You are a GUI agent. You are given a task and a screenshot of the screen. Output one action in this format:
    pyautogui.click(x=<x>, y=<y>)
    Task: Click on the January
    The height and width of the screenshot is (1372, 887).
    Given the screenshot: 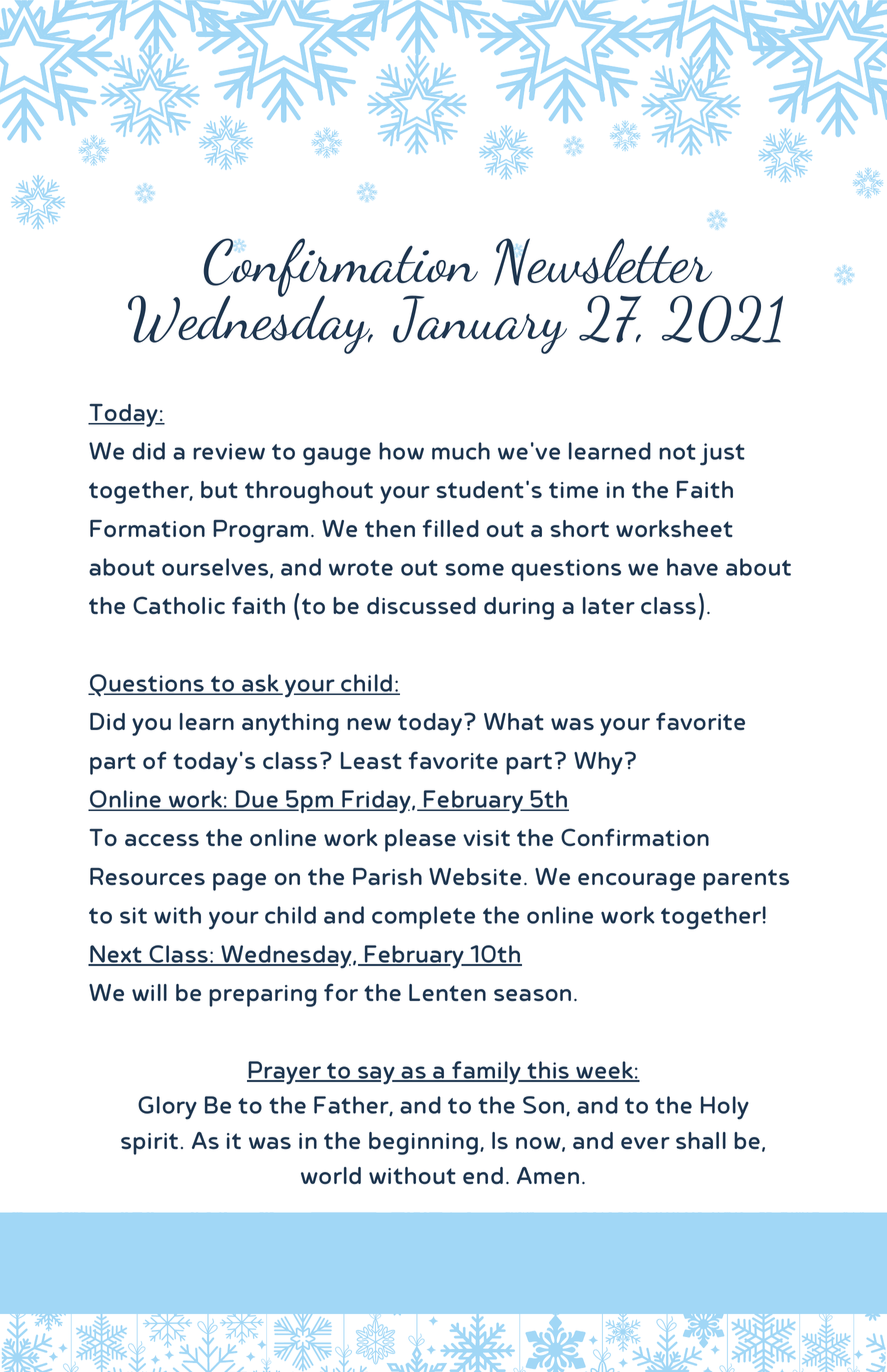 What is the action you would take?
    pyautogui.click(x=480, y=324)
